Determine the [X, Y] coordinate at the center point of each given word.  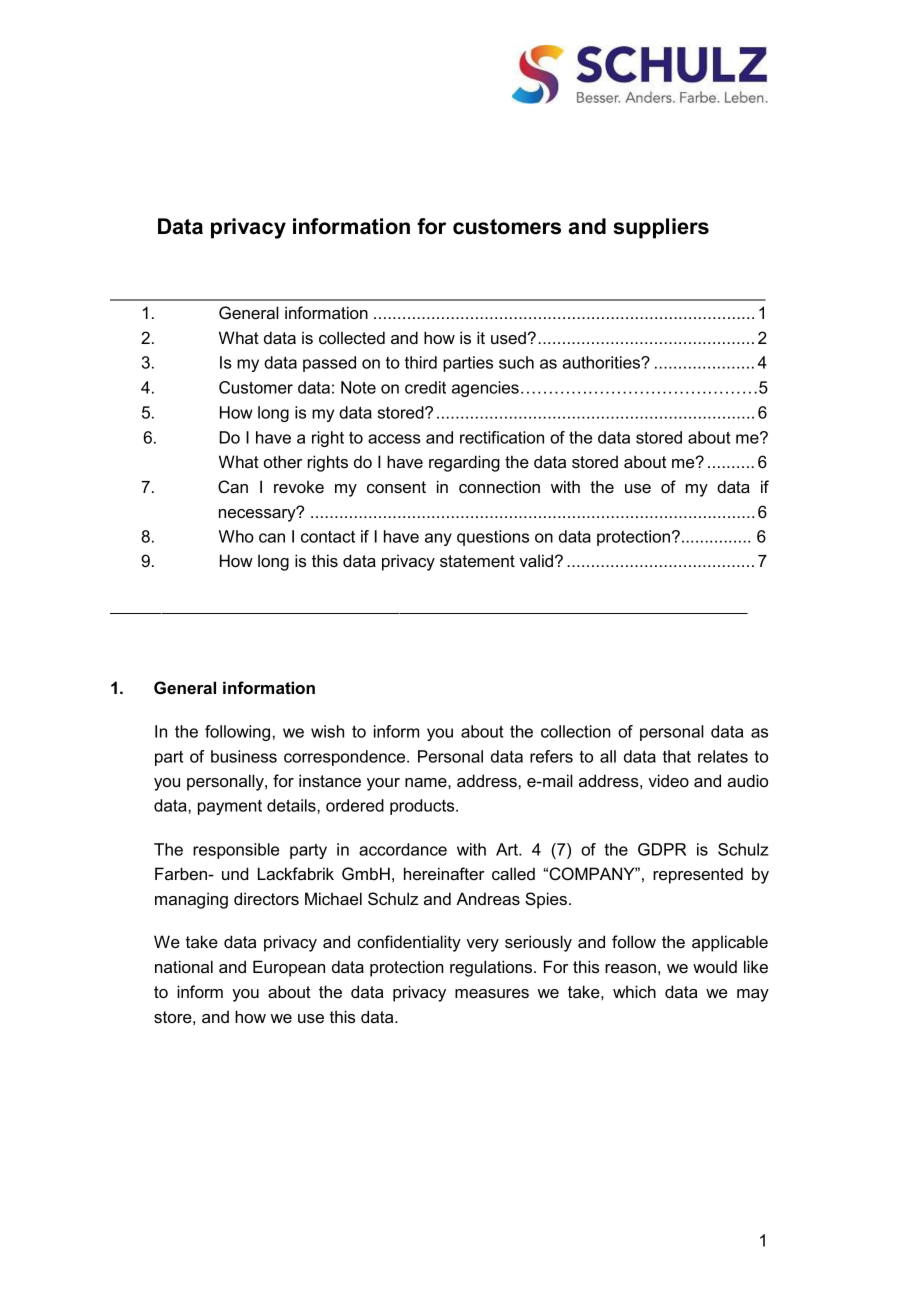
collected [352, 337]
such [516, 362]
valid [536, 560]
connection [499, 486]
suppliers [661, 228]
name [427, 782]
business [244, 756]
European [289, 968]
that [677, 756]
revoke [299, 486]
